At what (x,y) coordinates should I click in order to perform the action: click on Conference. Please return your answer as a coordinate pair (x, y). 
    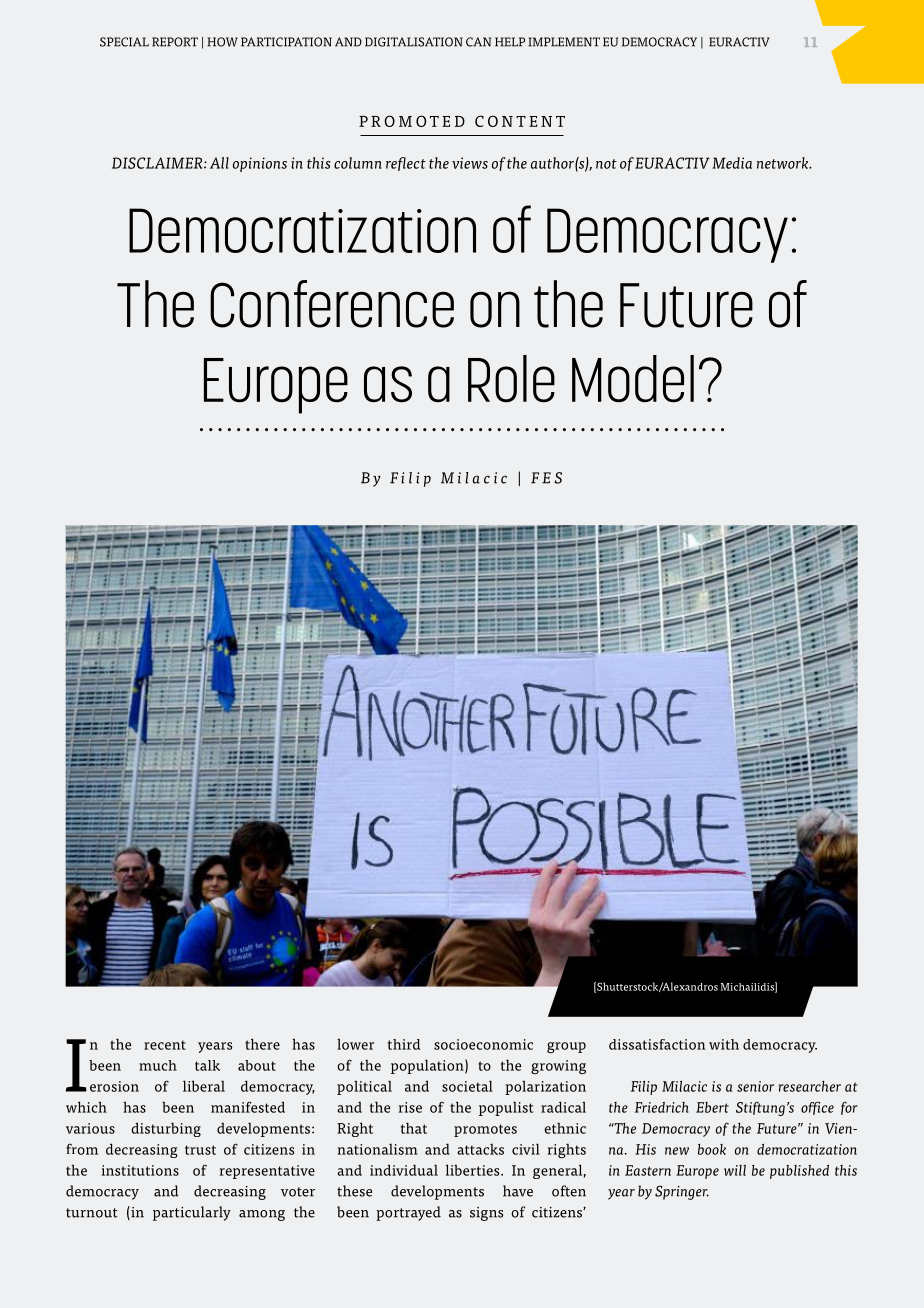
    Looking at the image, I should click on (332, 304).
